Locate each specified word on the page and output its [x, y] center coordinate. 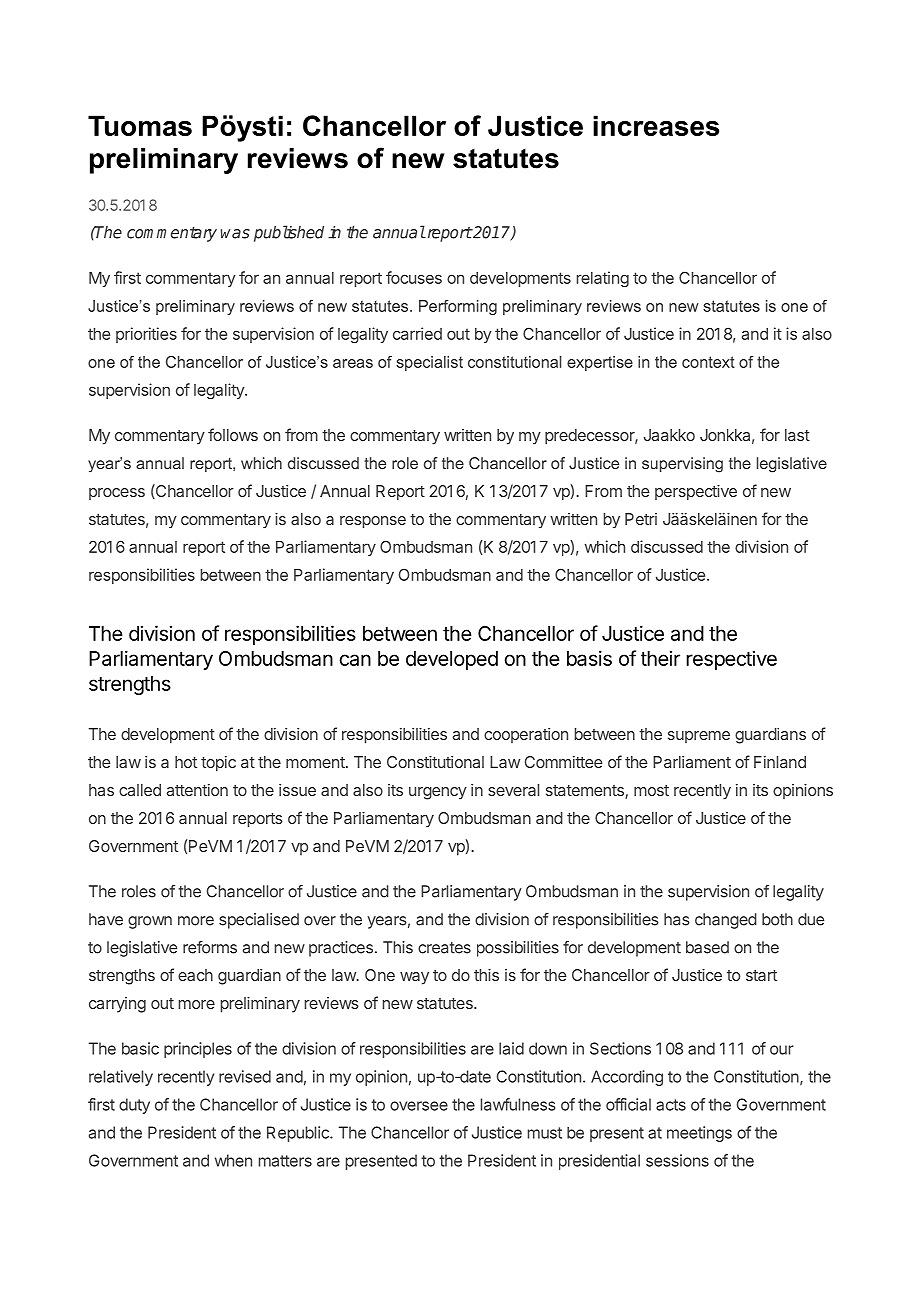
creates [444, 948]
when [233, 1160]
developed [452, 660]
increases [656, 125]
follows [233, 434]
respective [731, 660]
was [235, 234]
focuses [414, 277]
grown [150, 922]
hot [186, 762]
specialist [429, 363]
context [708, 362]
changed [726, 921]
